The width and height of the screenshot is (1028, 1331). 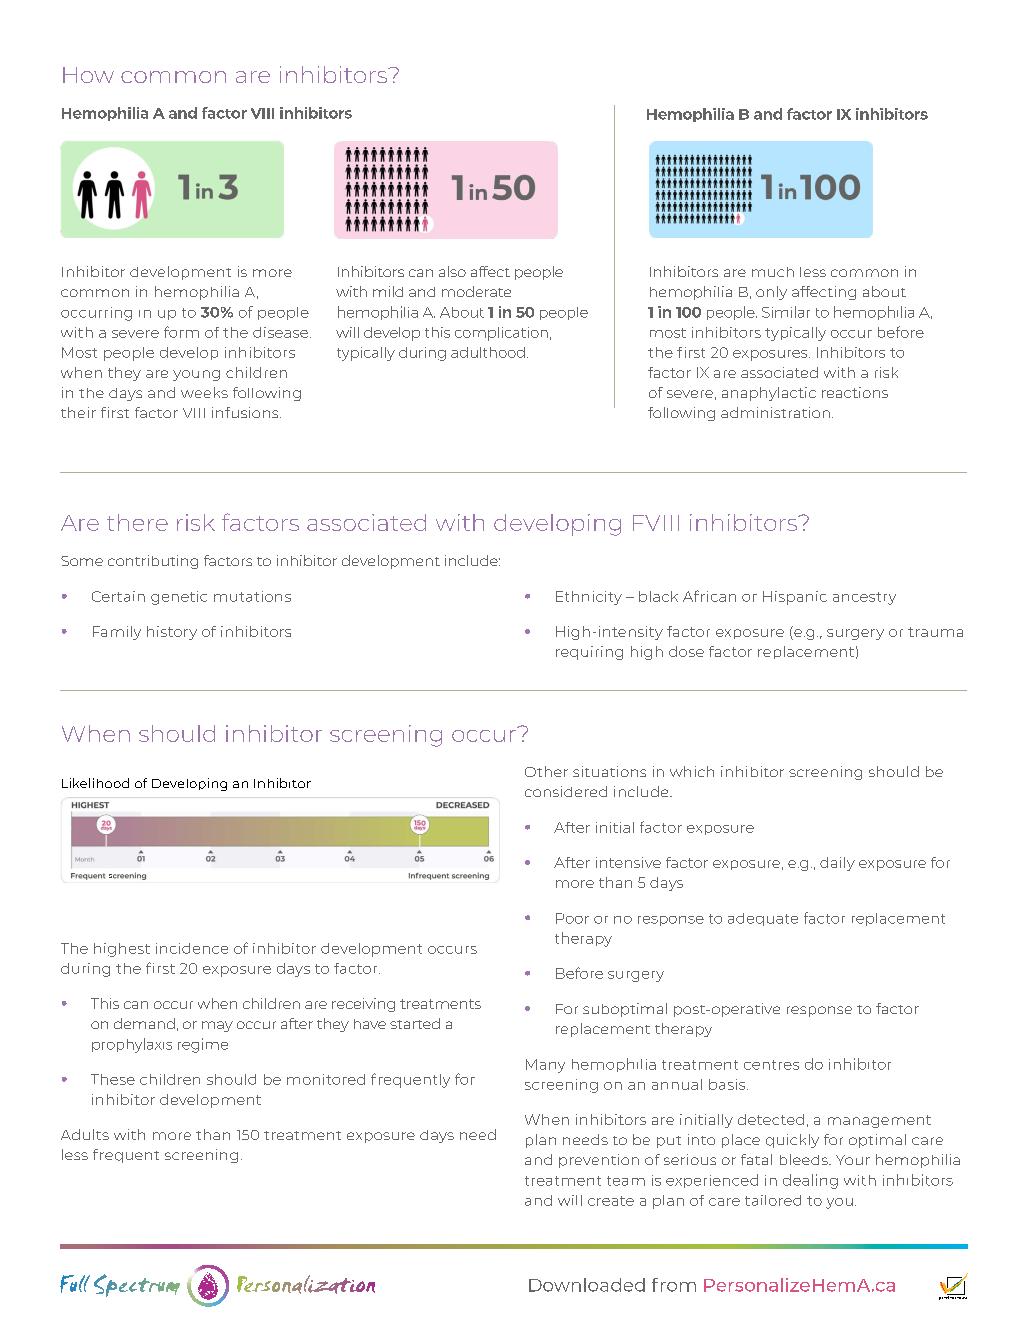 What do you see at coordinates (153, 562) in the screenshot?
I see `contributing` at bounding box center [153, 562].
